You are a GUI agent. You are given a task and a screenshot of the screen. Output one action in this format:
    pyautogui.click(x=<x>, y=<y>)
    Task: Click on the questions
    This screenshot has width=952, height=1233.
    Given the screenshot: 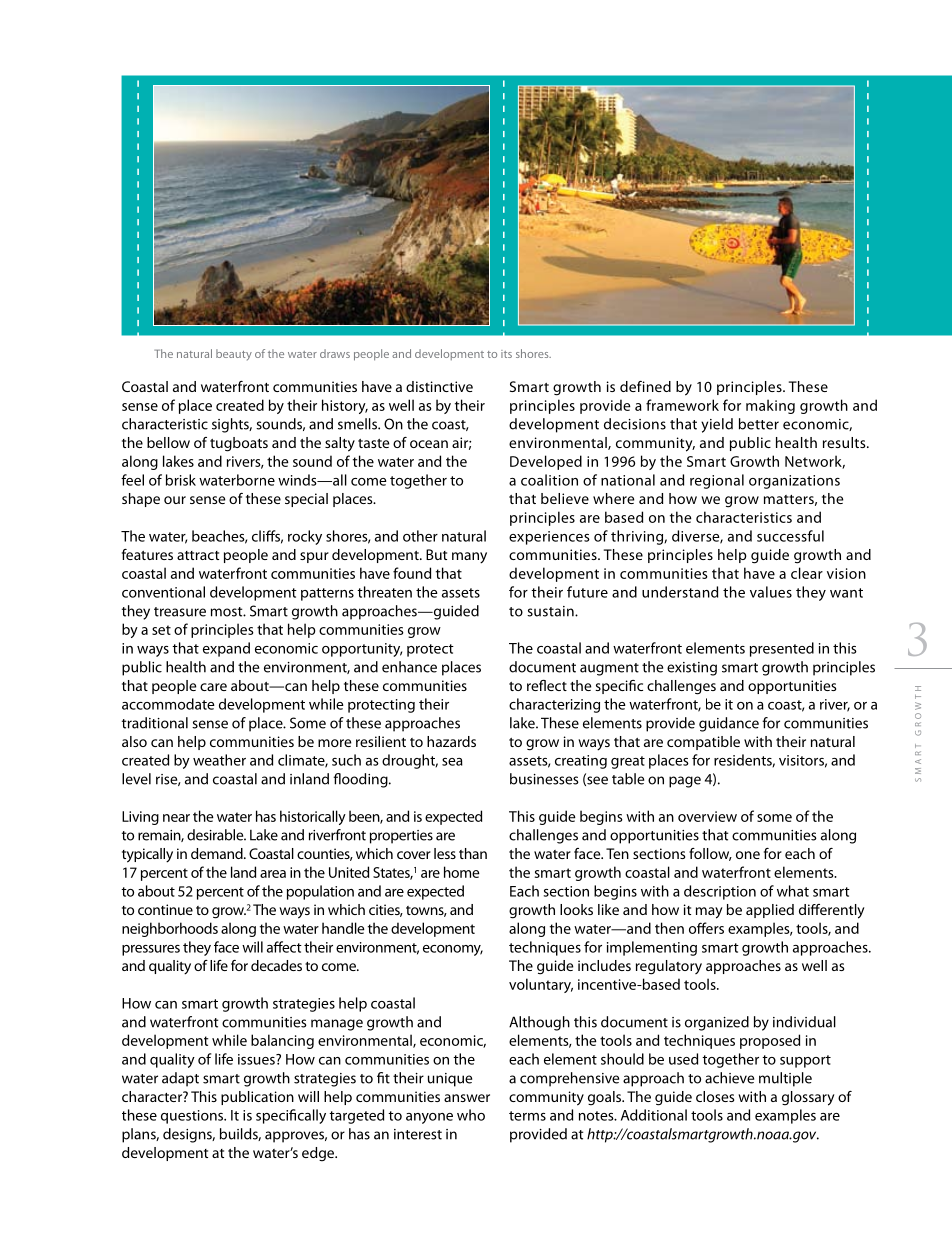 What is the action you would take?
    pyautogui.click(x=193, y=1117)
